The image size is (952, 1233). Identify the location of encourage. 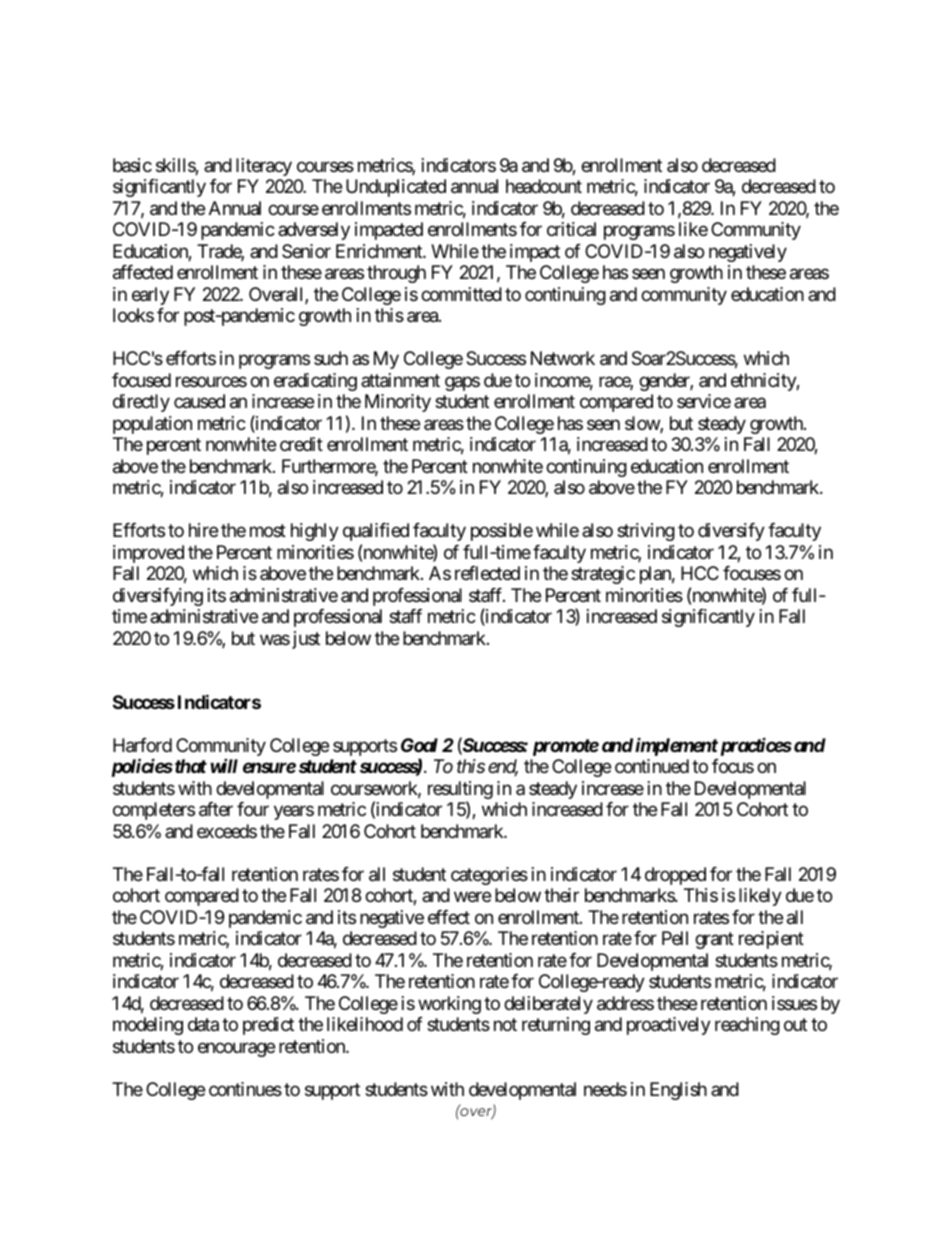
(236, 1049).
